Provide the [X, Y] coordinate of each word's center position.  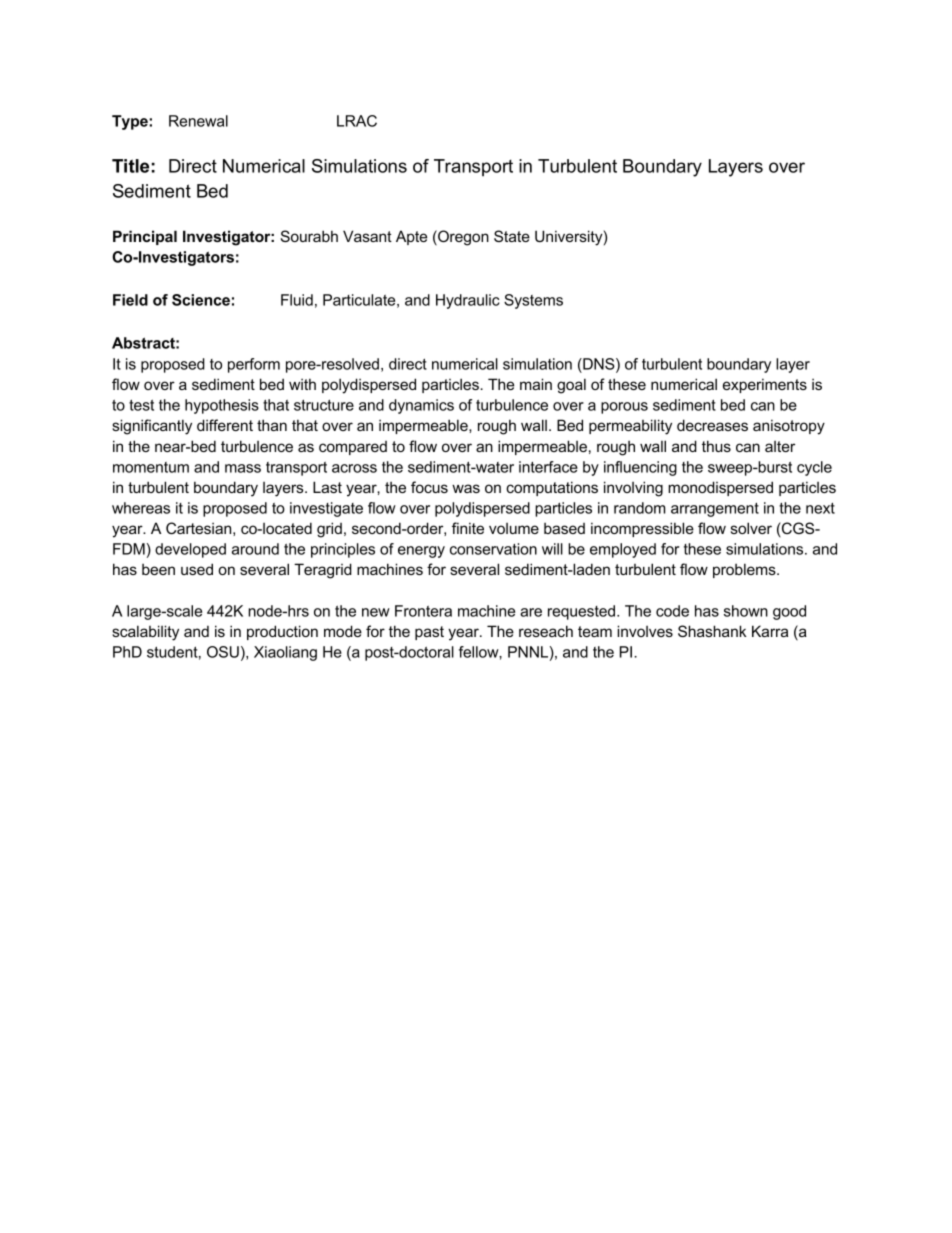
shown [746, 611]
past [429, 633]
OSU [223, 652]
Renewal [198, 121]
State [512, 236]
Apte [411, 237]
